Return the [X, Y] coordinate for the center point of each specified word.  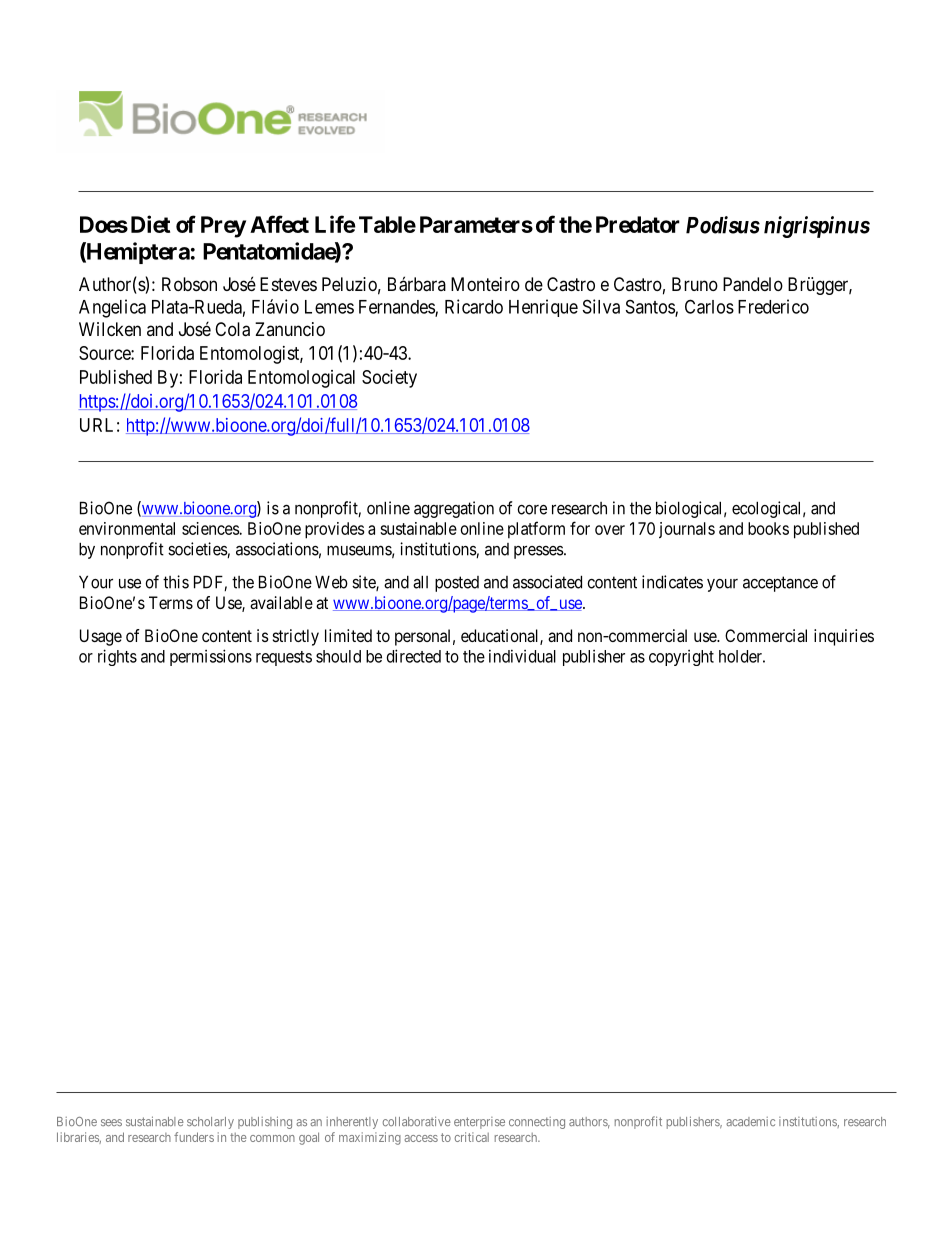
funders [194, 1137]
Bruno [695, 284]
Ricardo [474, 306]
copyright [681, 658]
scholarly [210, 1123]
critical [472, 1137]
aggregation [454, 509]
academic [750, 1121]
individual [522, 656]
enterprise [479, 1123]
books [768, 528]
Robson [189, 284]
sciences [211, 528]
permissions [211, 657]
